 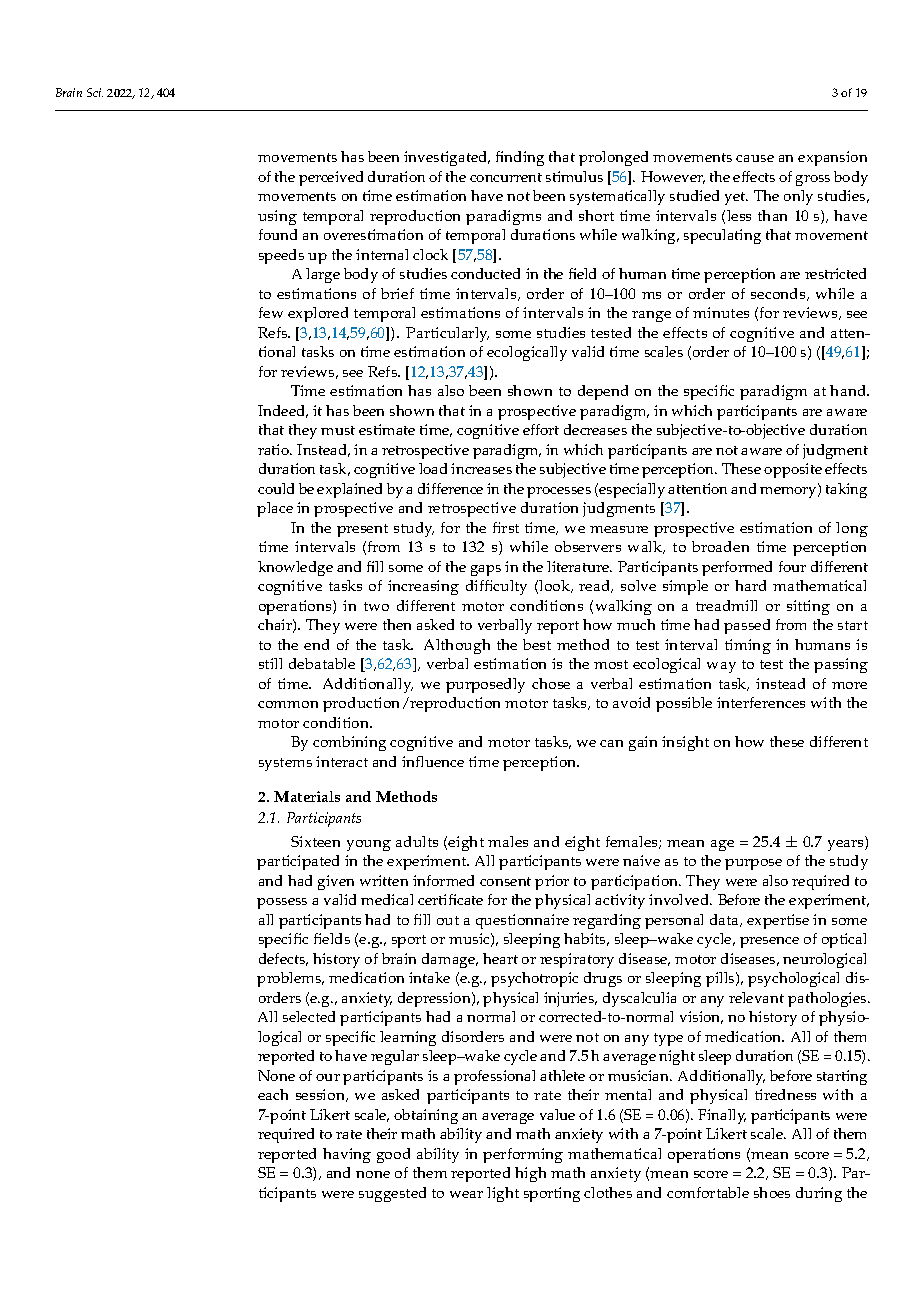 What do you see at coordinates (447, 334) in the page?
I see `Particularly` at bounding box center [447, 334].
